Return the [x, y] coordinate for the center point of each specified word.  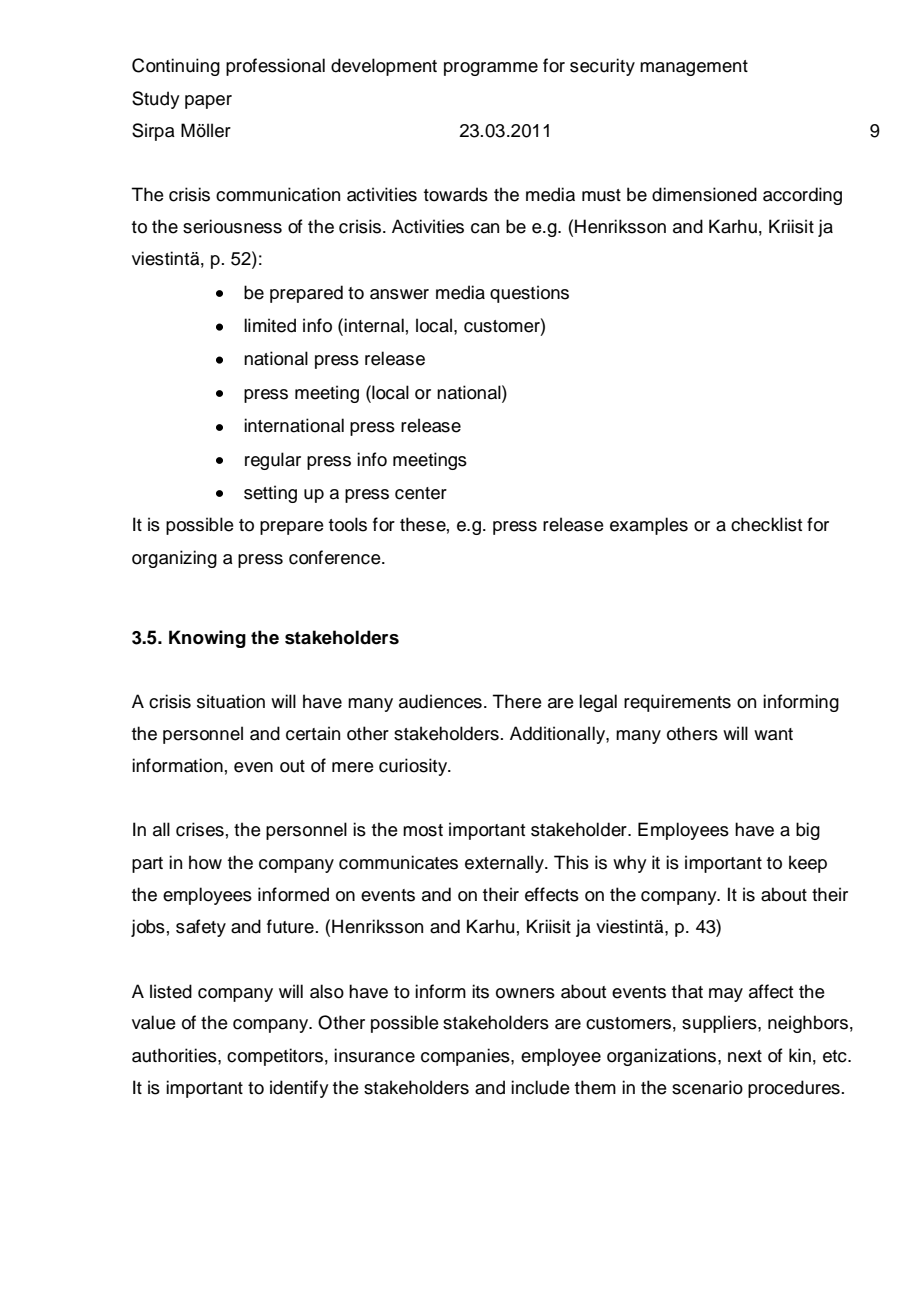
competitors [275, 1057]
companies [466, 1057]
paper [208, 102]
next [745, 1056]
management [694, 68]
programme [491, 69]
